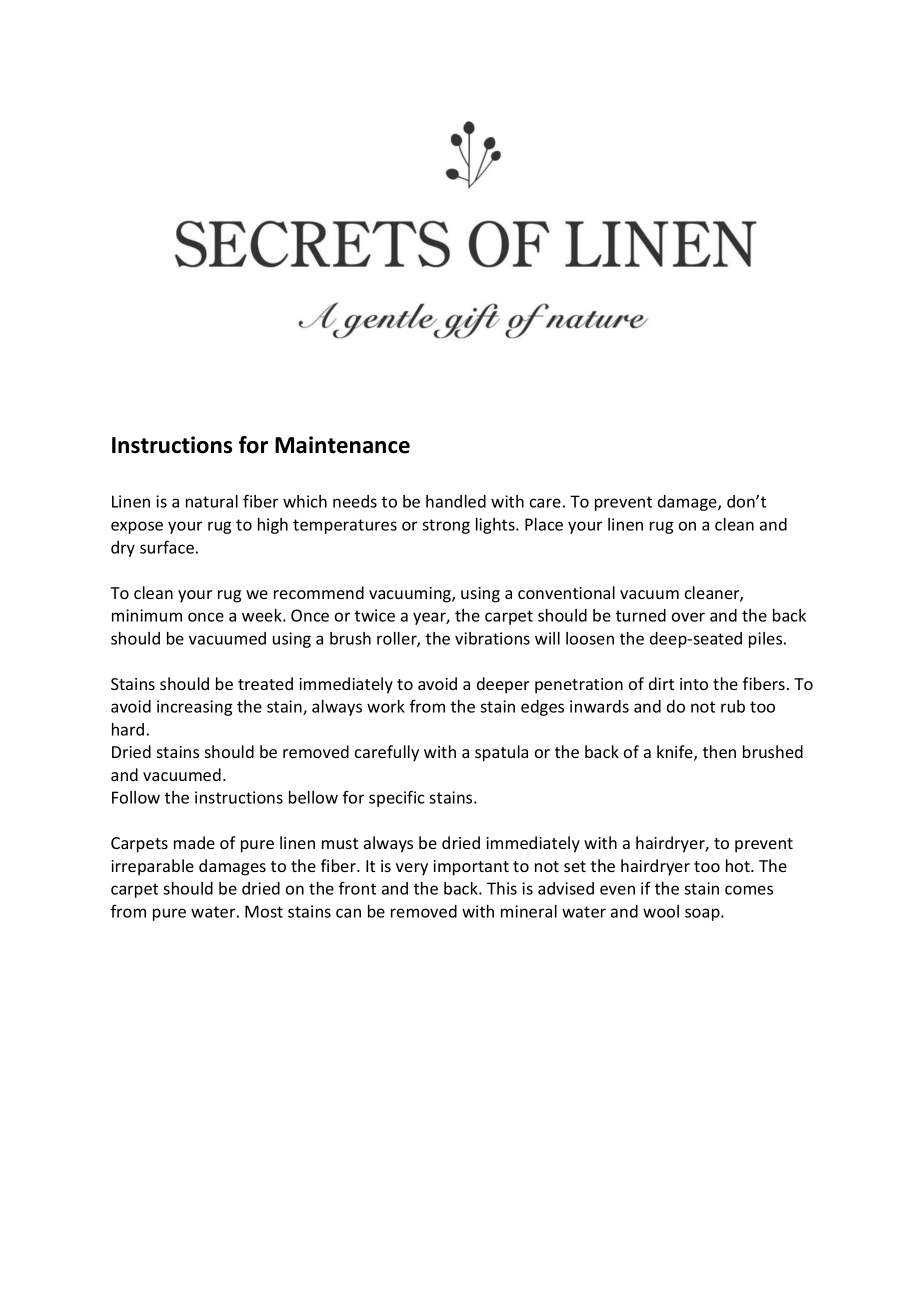  I want to click on wool, so click(661, 911).
